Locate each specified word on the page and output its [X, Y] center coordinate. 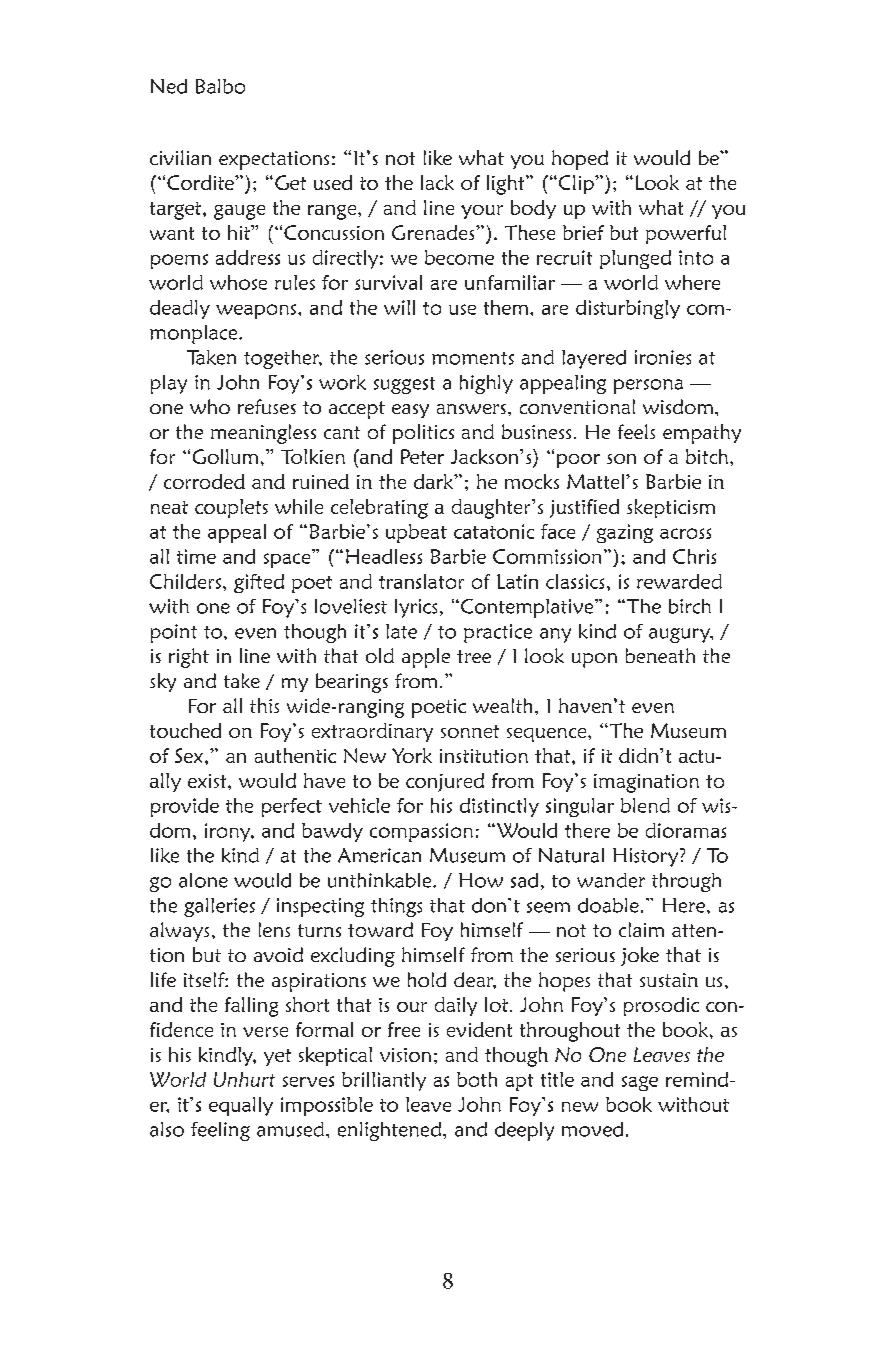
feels [636, 431]
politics [423, 434]
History [647, 857]
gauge [239, 212]
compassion [421, 832]
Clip [576, 184]
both [477, 1079]
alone [203, 880]
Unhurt [244, 1079]
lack [437, 182]
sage [640, 1083]
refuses [267, 406]
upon [594, 660]
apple [426, 658]
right [189, 658]
